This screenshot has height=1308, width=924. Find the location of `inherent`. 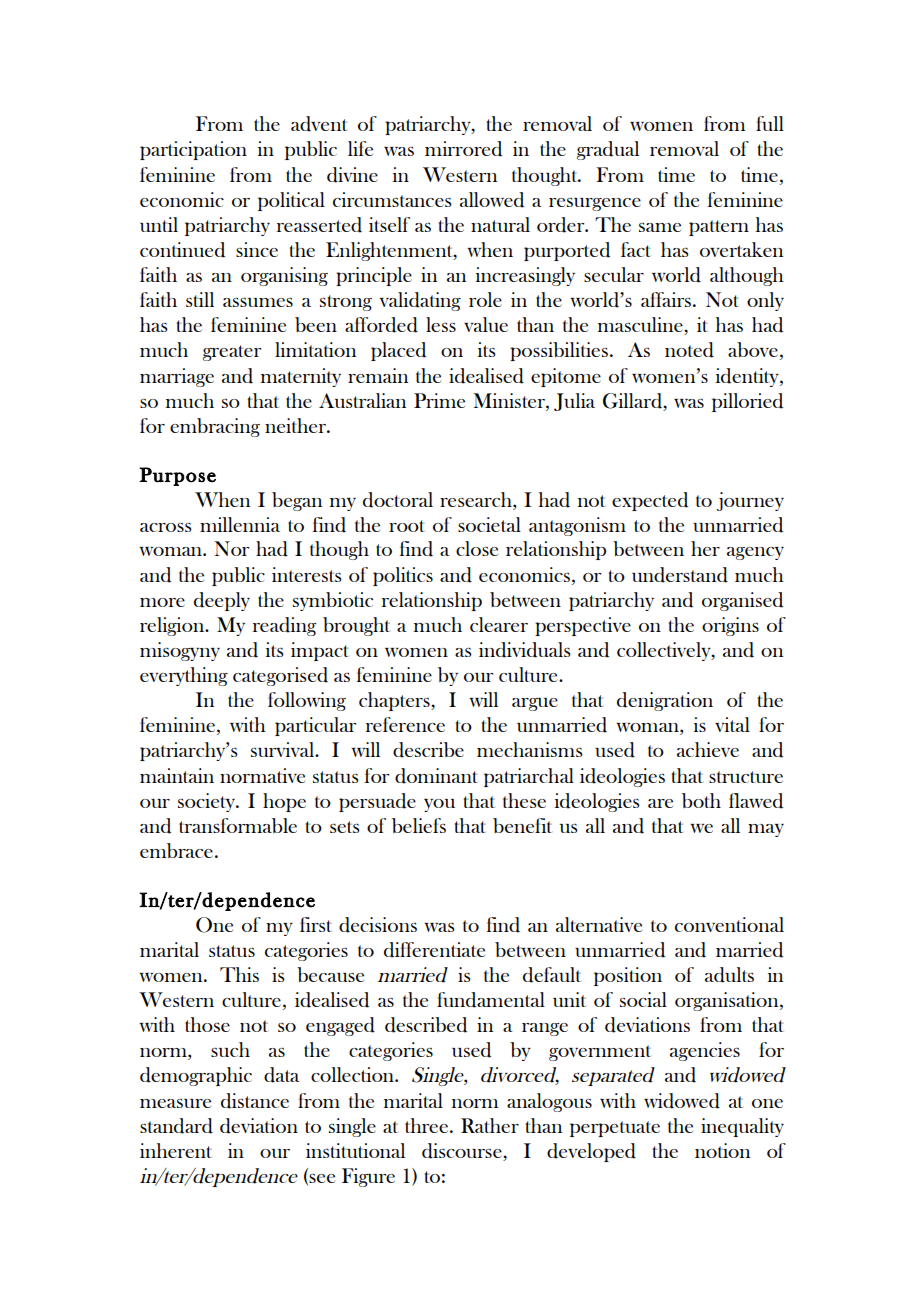

inherent is located at coordinates (176, 1150).
